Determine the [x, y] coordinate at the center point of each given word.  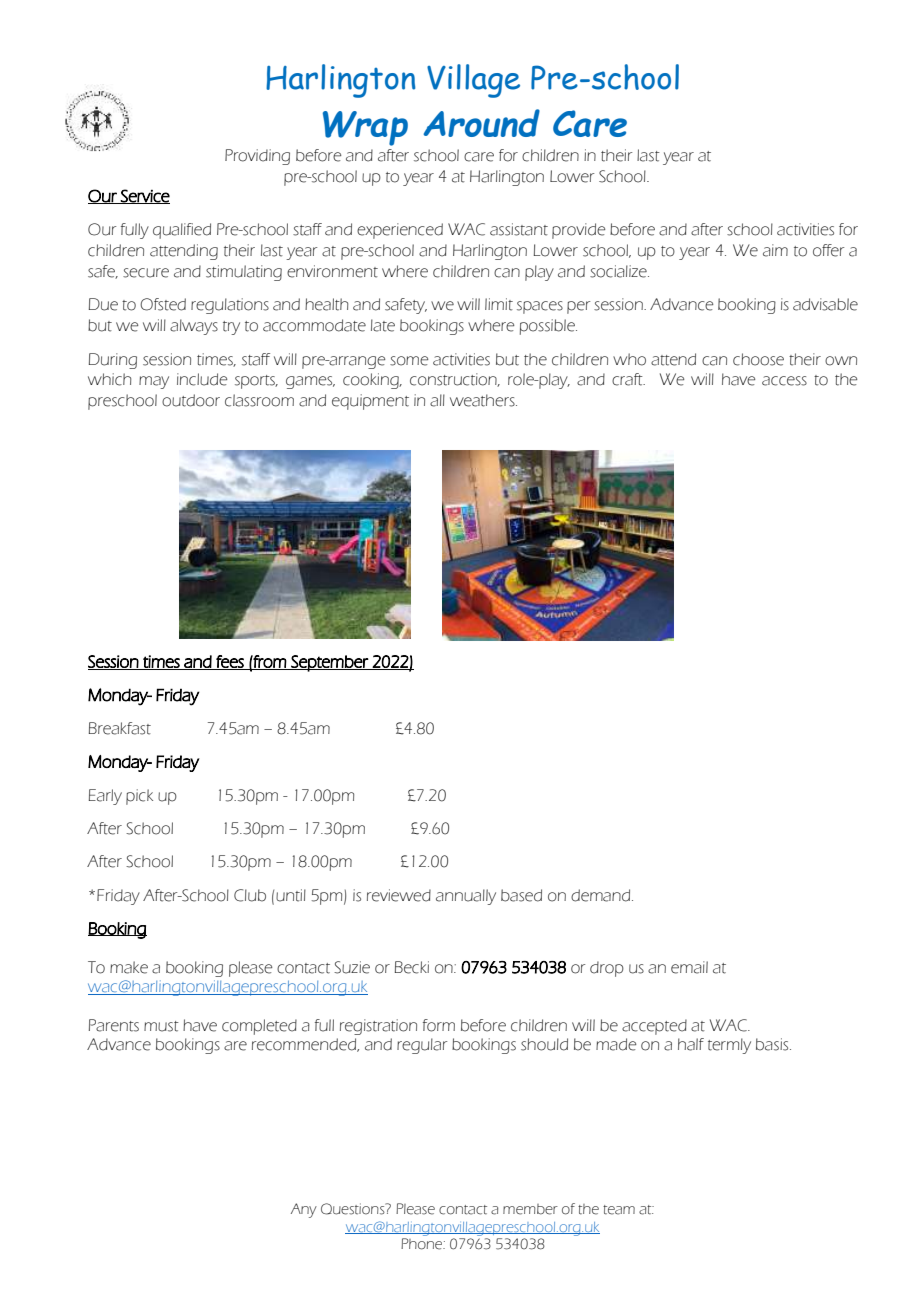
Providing [257, 157]
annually [466, 897]
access [784, 381]
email [689, 967]
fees [230, 662]
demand [602, 895]
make [129, 967]
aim [775, 250]
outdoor [191, 400]
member [530, 1209]
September [329, 663]
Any [304, 1210]
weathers [483, 400]
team [619, 1210]
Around [481, 123]
